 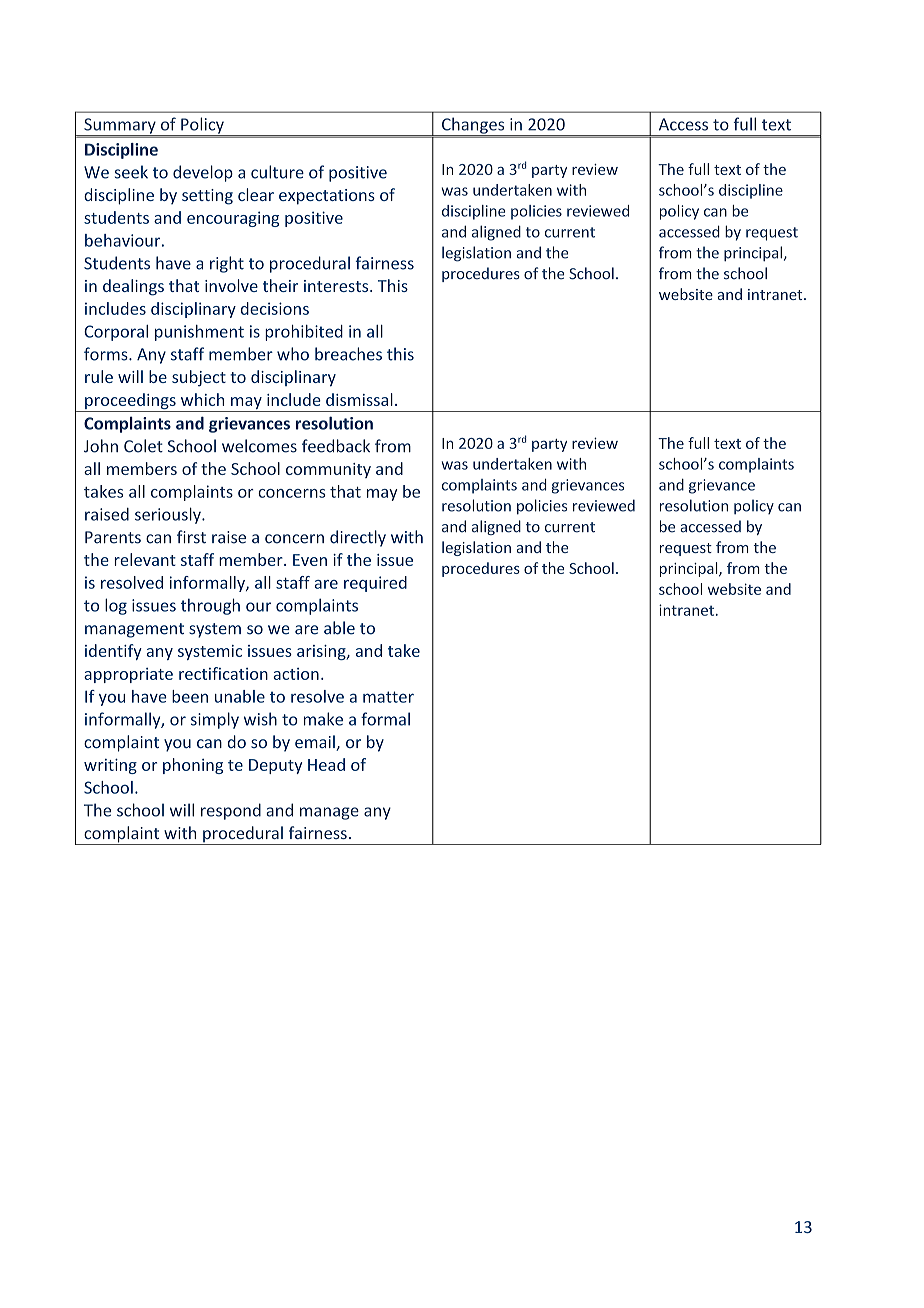 What do you see at coordinates (375, 584) in the screenshot?
I see `required` at bounding box center [375, 584].
